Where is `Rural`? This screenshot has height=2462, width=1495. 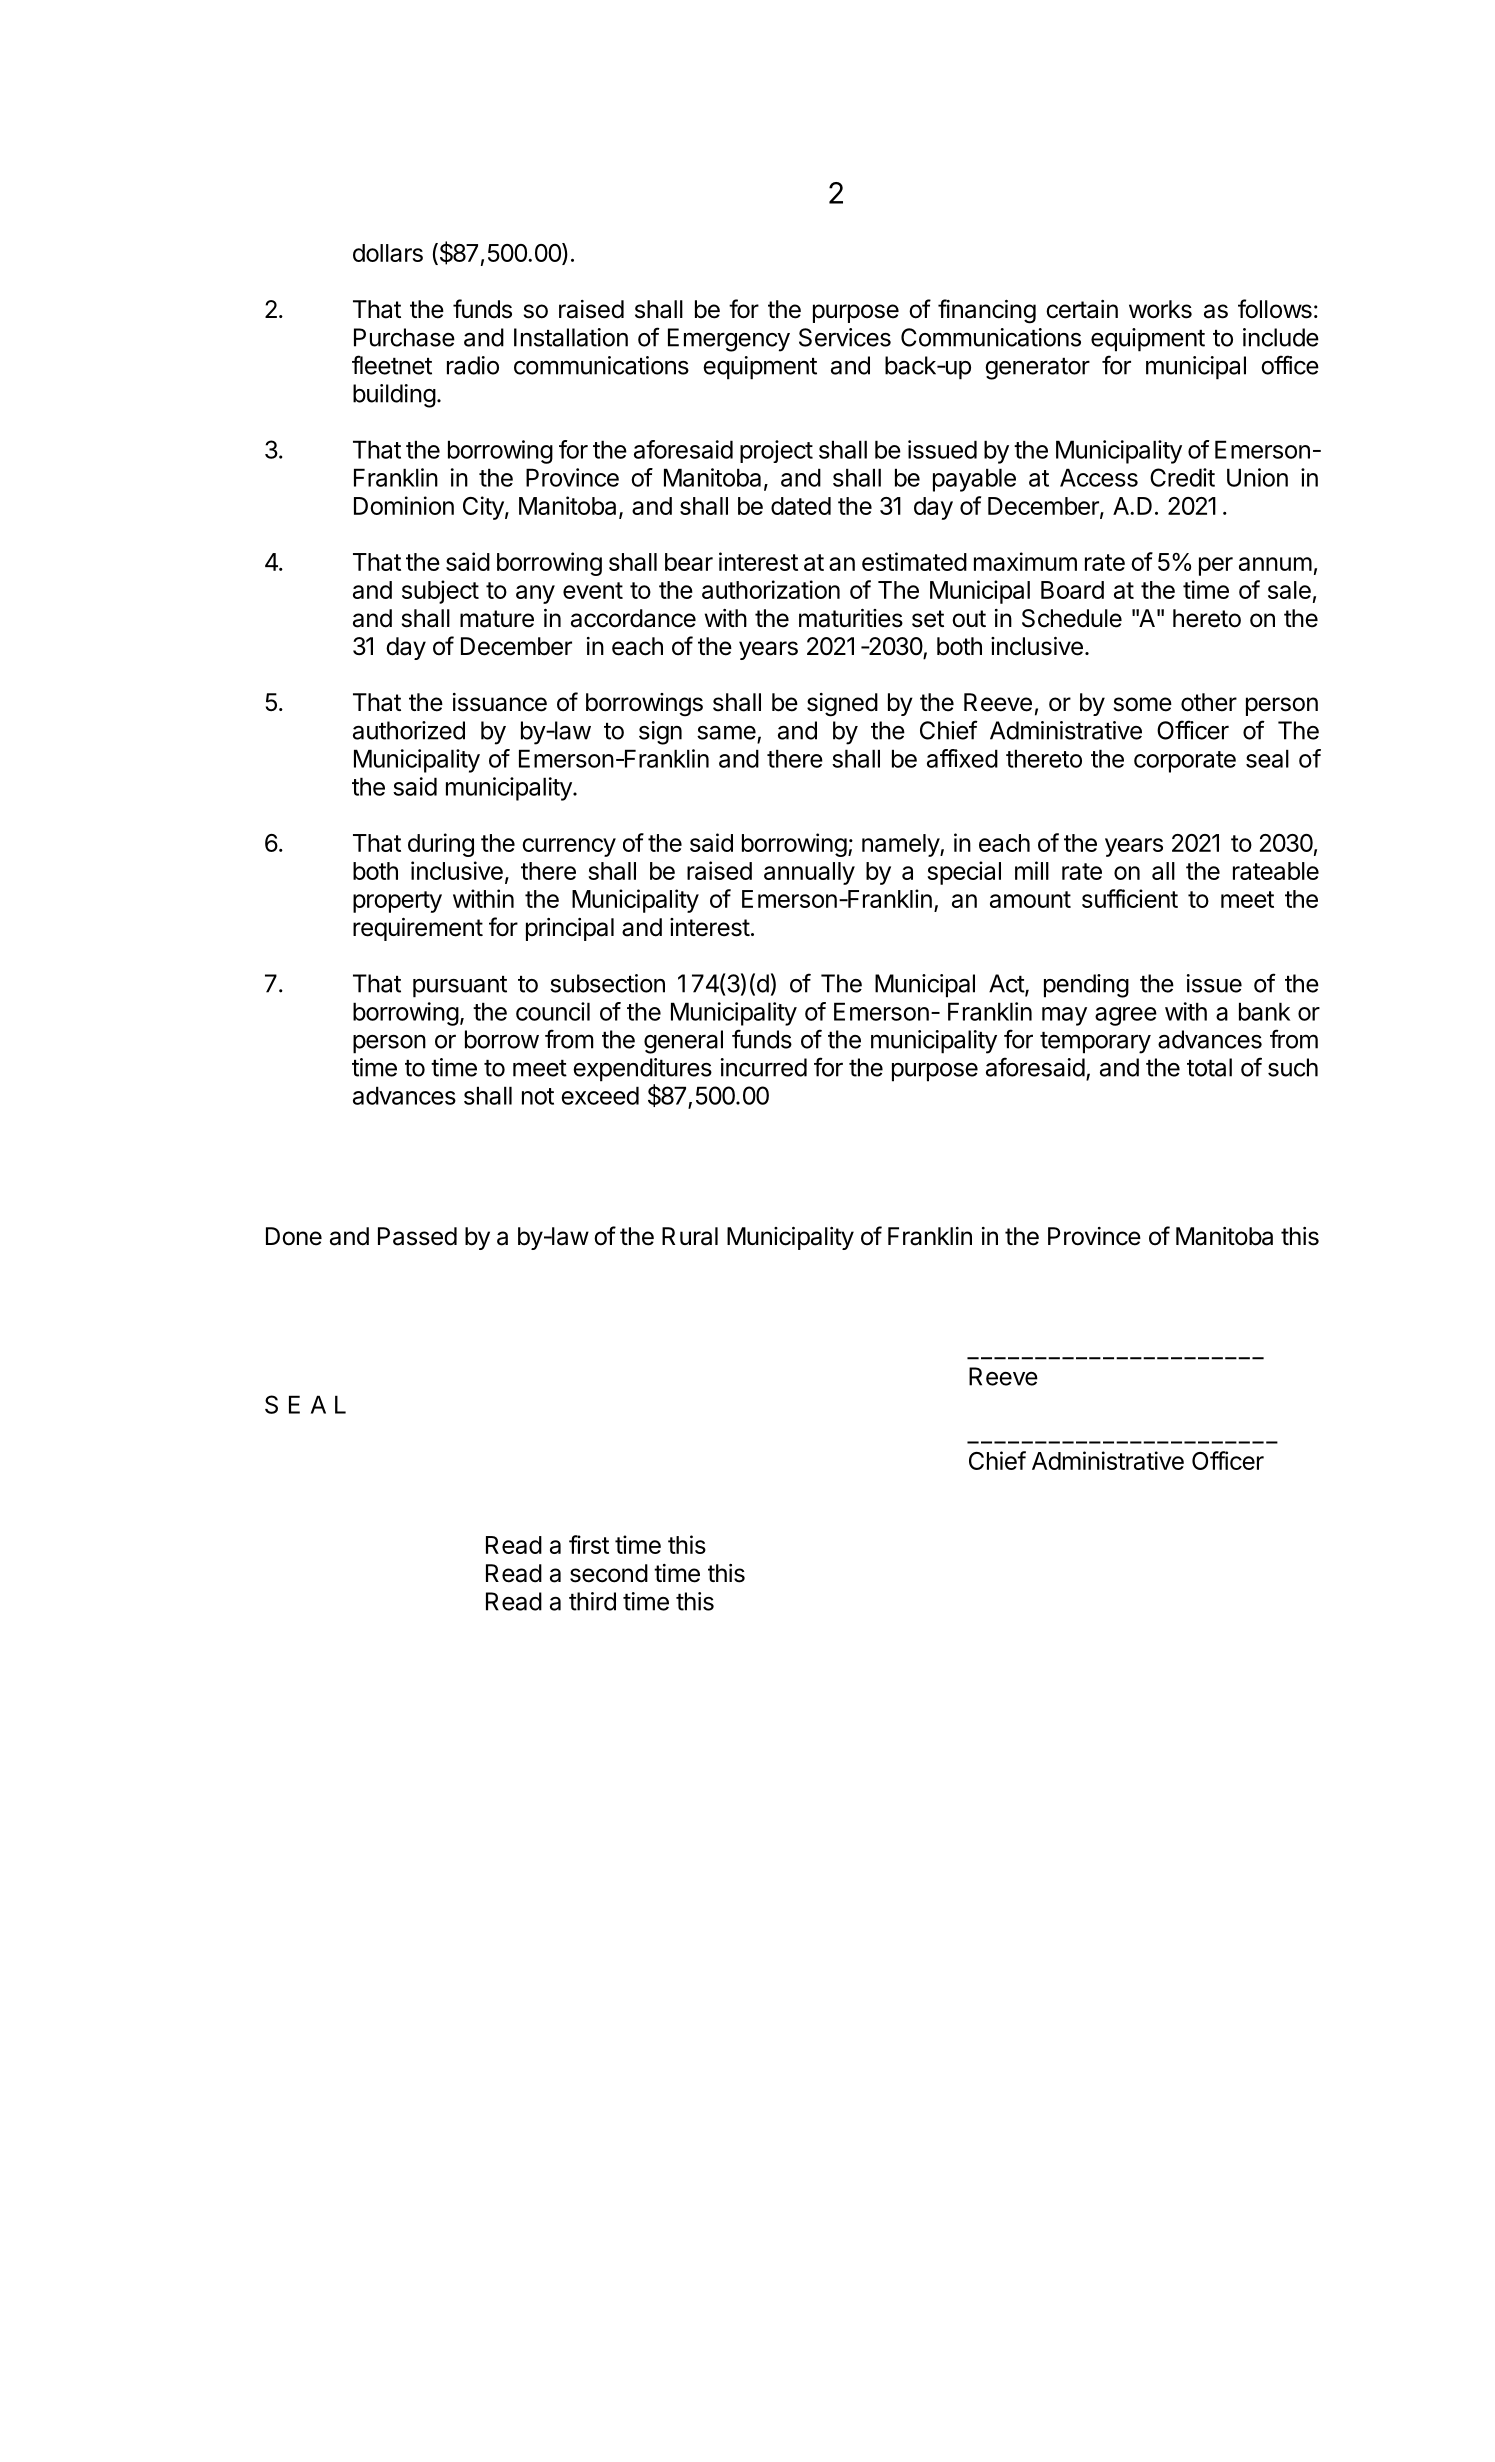
Rural is located at coordinates (690, 1236).
